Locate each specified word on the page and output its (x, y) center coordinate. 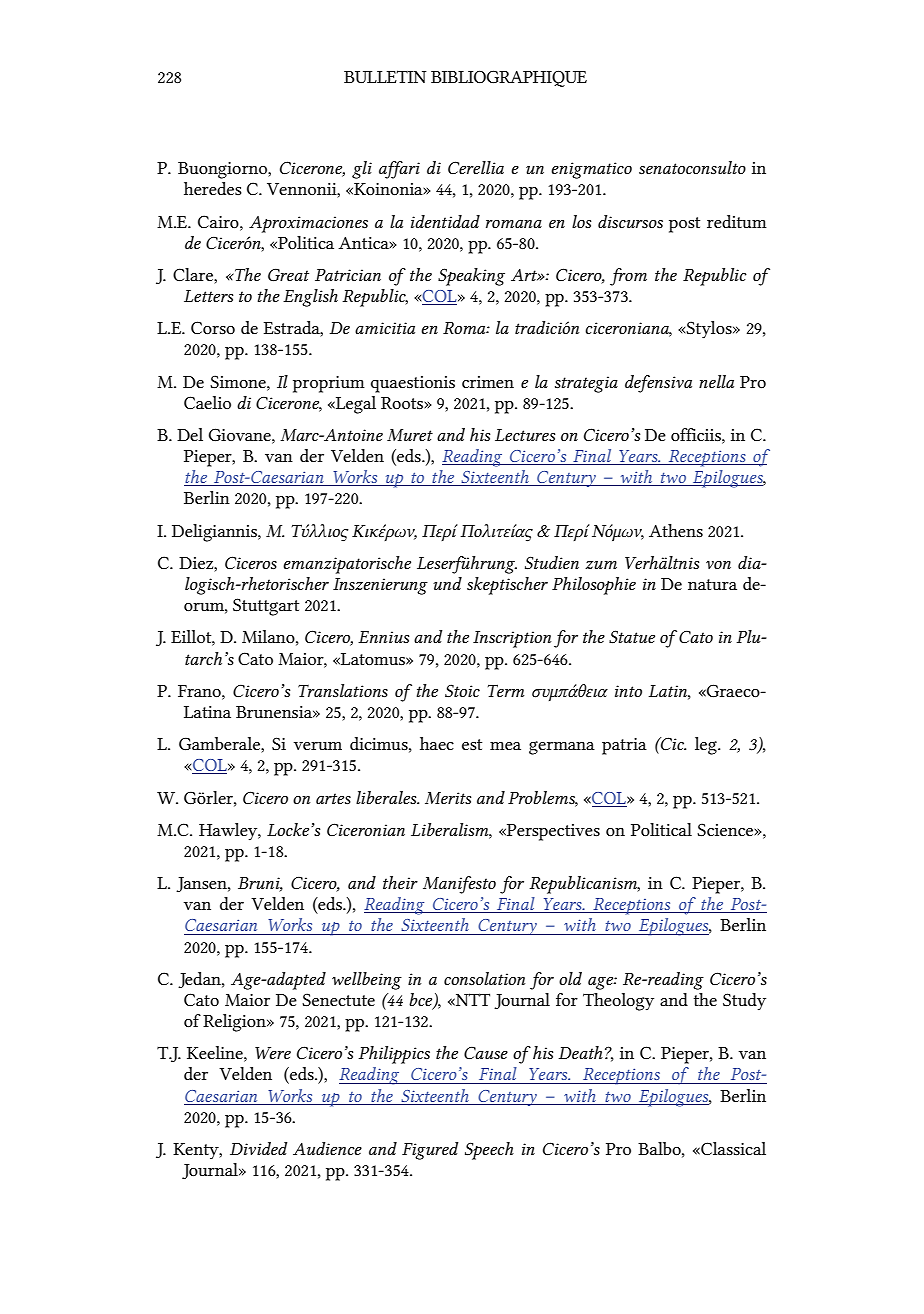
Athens (676, 530)
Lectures (525, 435)
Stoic (462, 690)
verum (318, 746)
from (628, 277)
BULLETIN (385, 76)
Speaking (471, 277)
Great (288, 275)
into (628, 691)
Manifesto (459, 885)
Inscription (512, 639)
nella (716, 381)
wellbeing (367, 981)
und (447, 583)
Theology (618, 1002)
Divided (258, 1148)
